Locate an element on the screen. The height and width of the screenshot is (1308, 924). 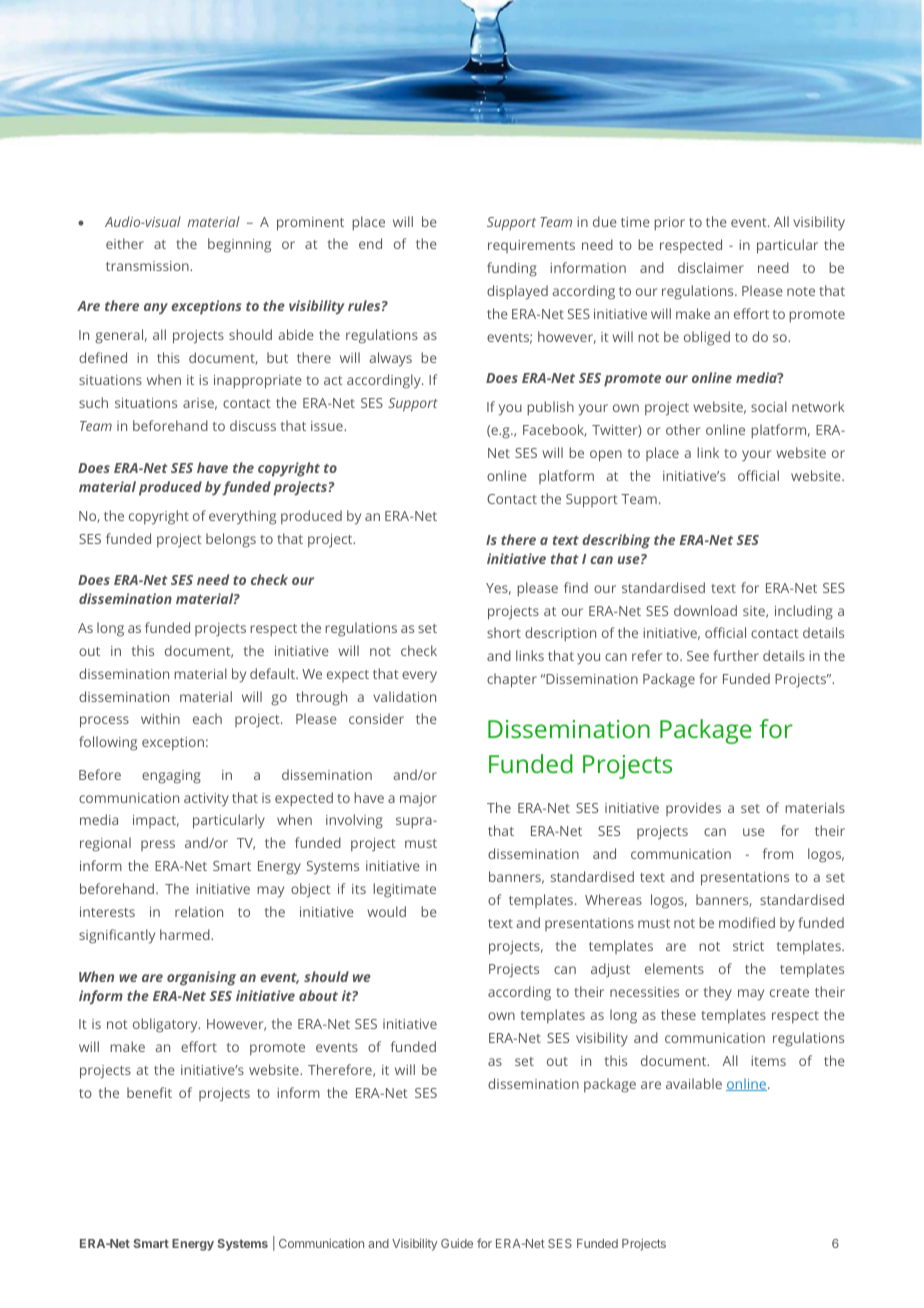
they is located at coordinates (718, 993).
